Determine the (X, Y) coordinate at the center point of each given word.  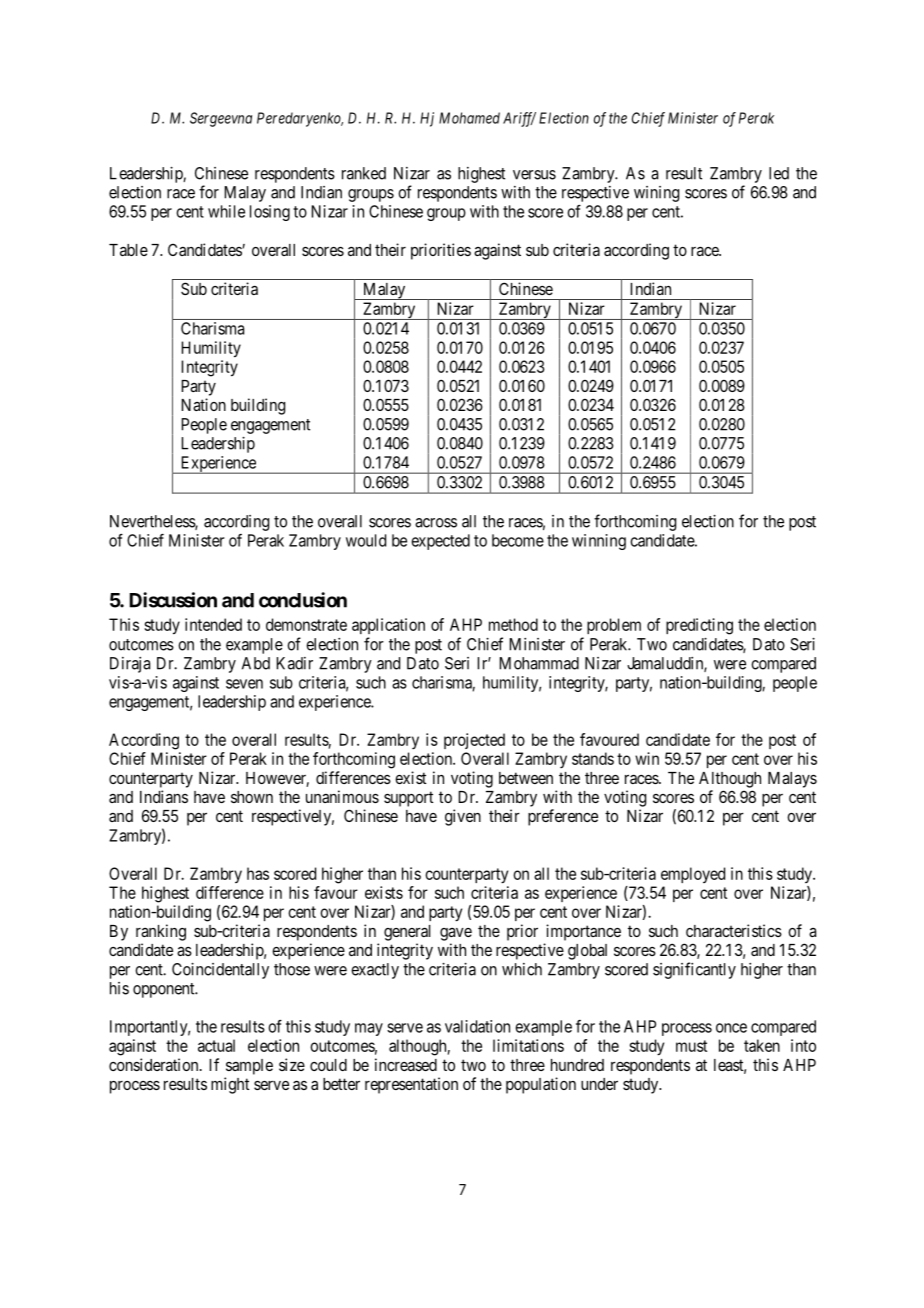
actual (216, 1045)
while (226, 211)
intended (213, 624)
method (513, 624)
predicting (699, 626)
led (779, 173)
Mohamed (469, 118)
